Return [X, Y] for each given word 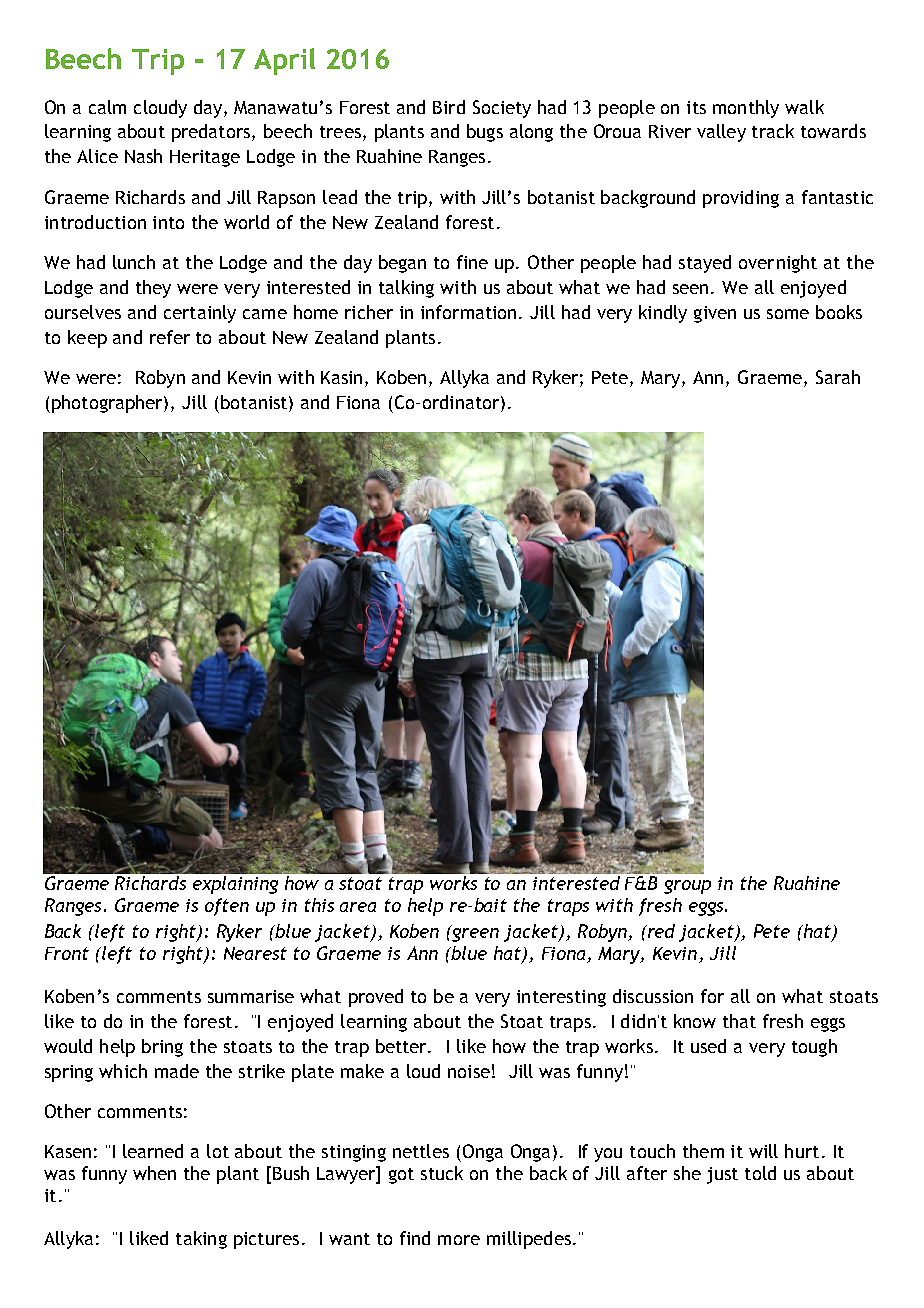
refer [170, 337]
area [358, 907]
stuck [442, 1173]
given [715, 314]
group [687, 887]
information [468, 312]
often [227, 907]
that [739, 1021]
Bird [449, 107]
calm [107, 107]
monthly [746, 109]
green [474, 933]
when [154, 1173]
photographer [108, 404]
